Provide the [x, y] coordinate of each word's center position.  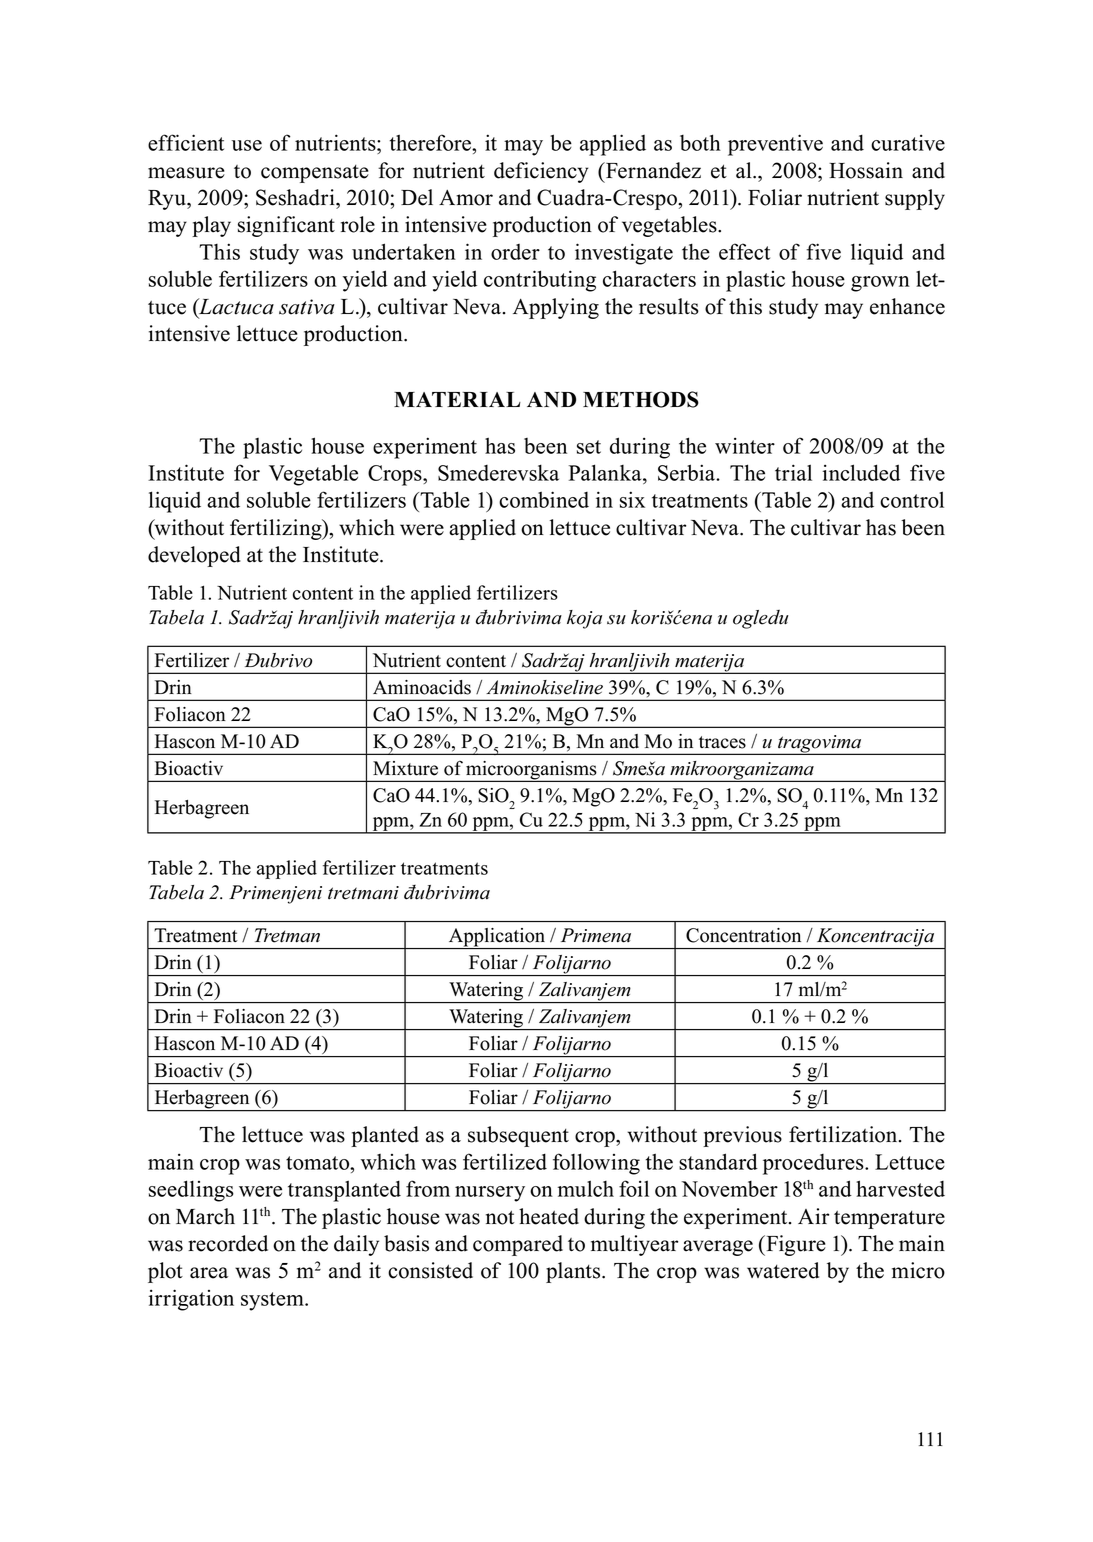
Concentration [743, 935]
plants [574, 1272]
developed [194, 556]
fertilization [844, 1134]
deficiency [541, 172]
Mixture [405, 768]
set [589, 447]
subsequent [518, 1136]
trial [793, 472]
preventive [775, 145]
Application [497, 938]
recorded [228, 1243]
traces [722, 742]
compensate [315, 174]
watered [783, 1270]
